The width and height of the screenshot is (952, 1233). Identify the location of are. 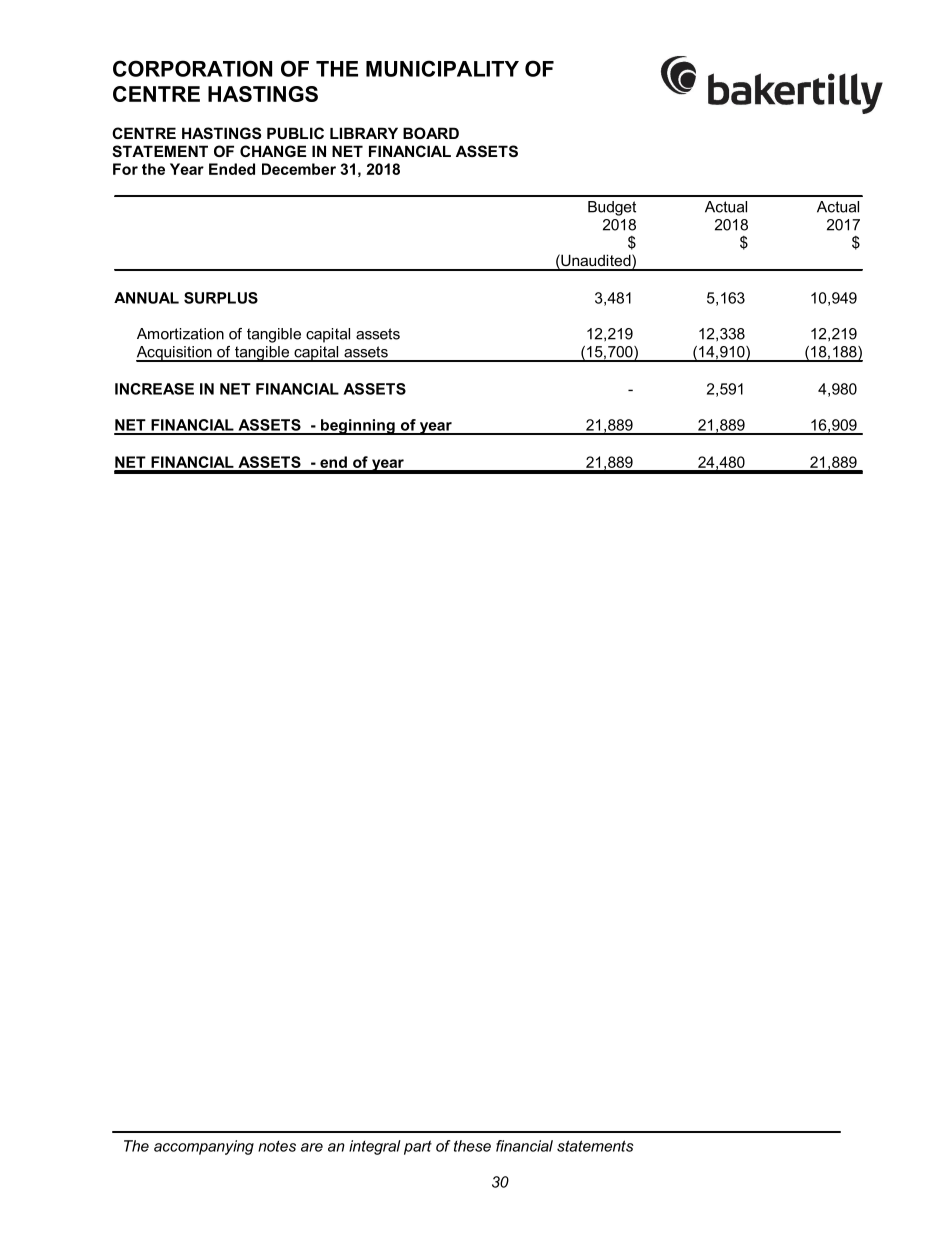
(312, 1147).
